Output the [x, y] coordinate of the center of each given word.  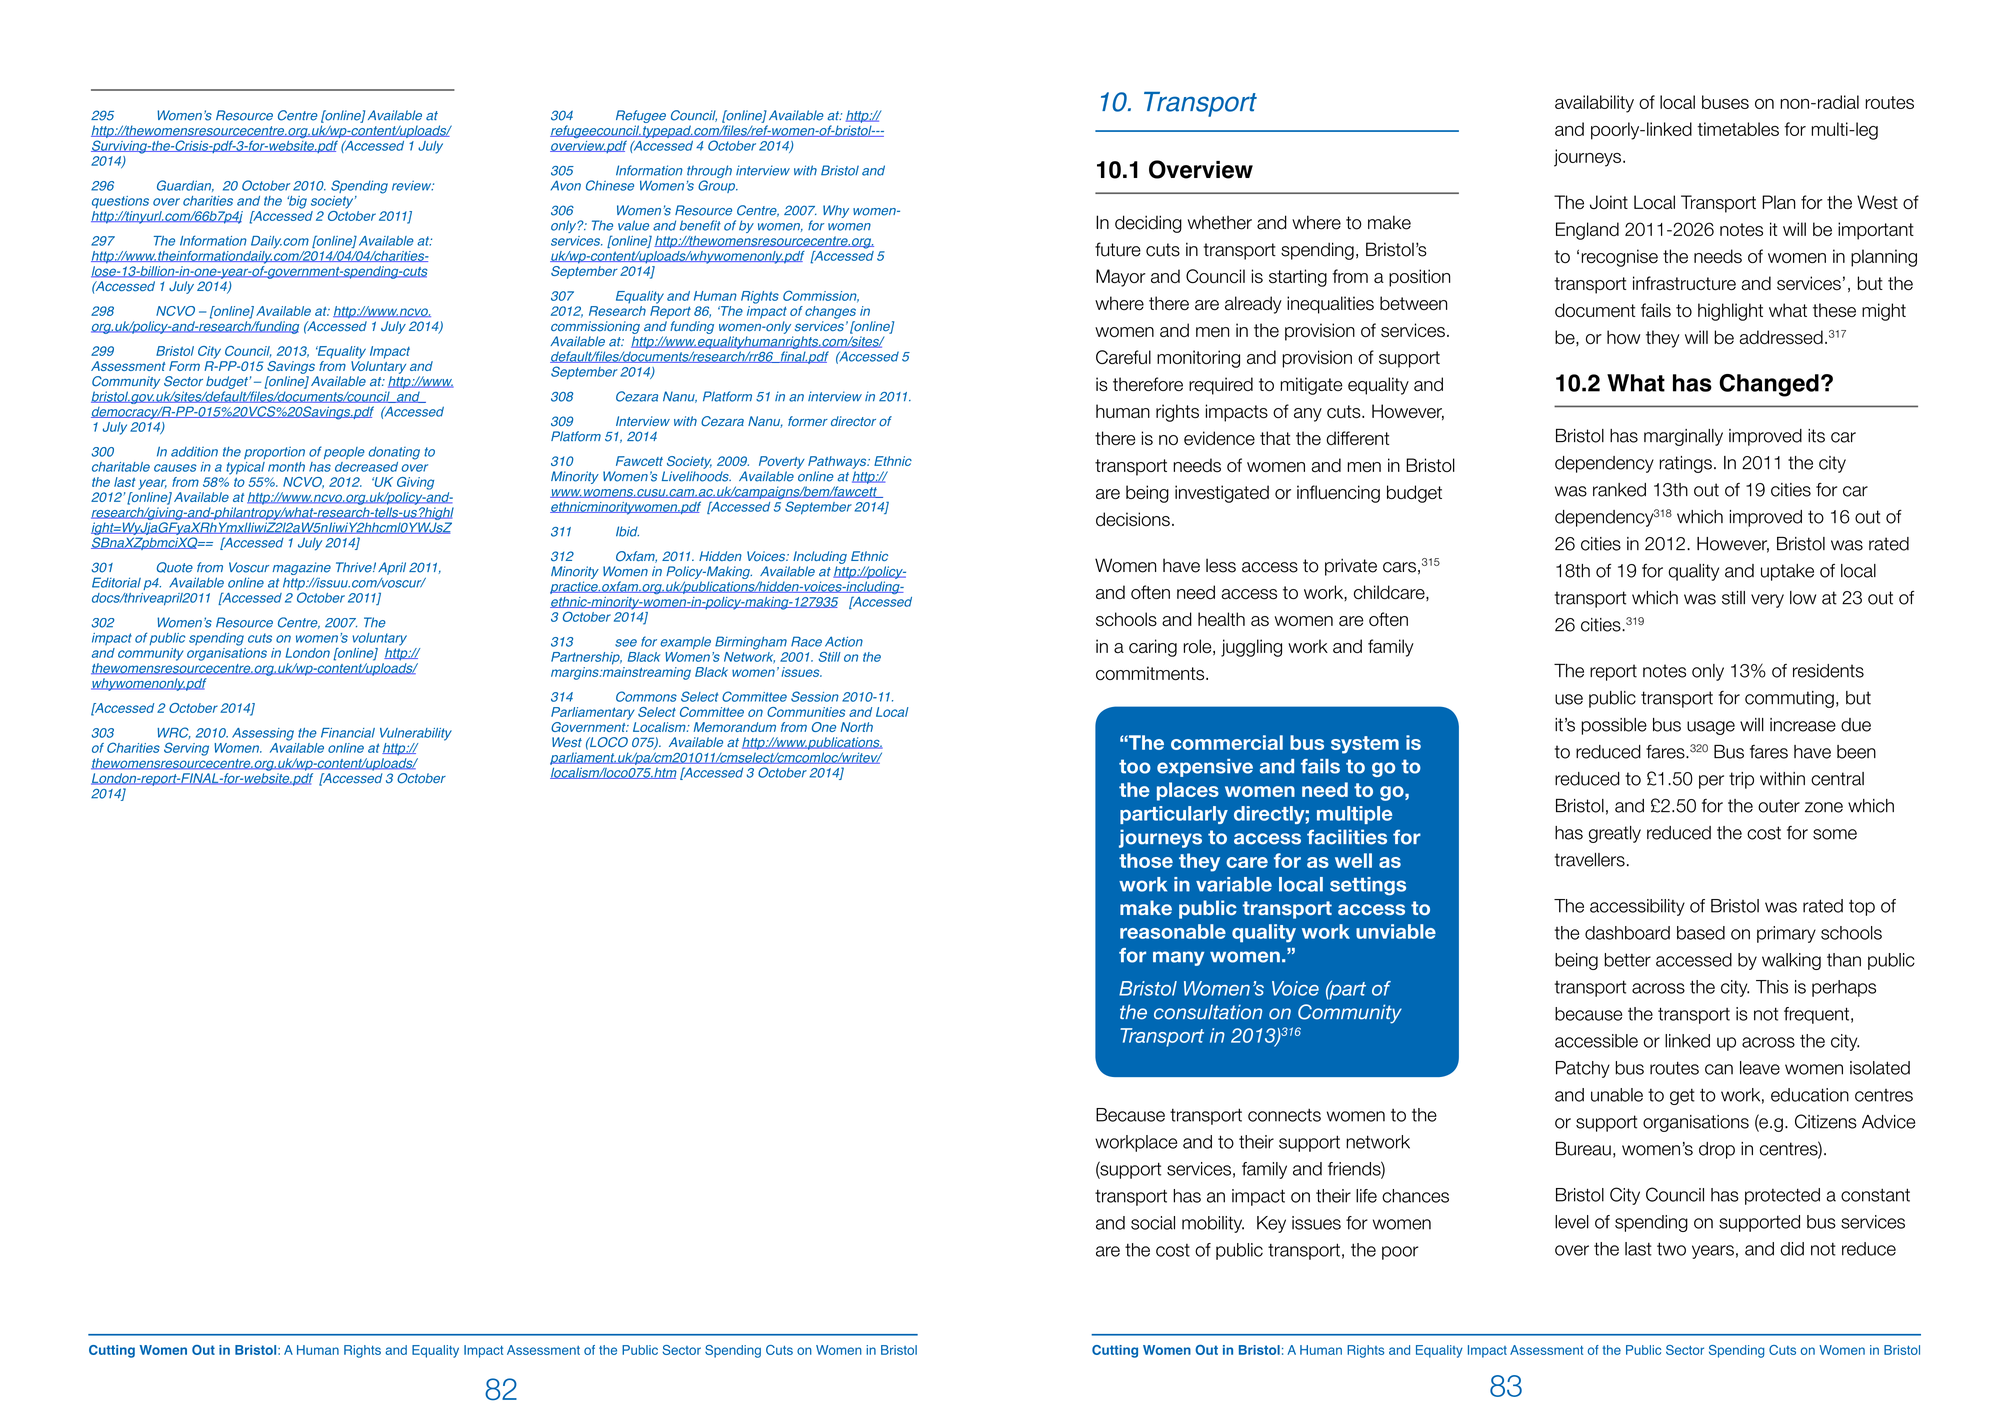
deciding [1148, 224]
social [1153, 1223]
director [853, 421]
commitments [1151, 673]
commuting [1789, 699]
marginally [1683, 437]
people [344, 453]
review [413, 186]
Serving [186, 749]
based [1701, 933]
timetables [1738, 129]
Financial [348, 733]
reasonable [1173, 931]
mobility [1213, 1224]
